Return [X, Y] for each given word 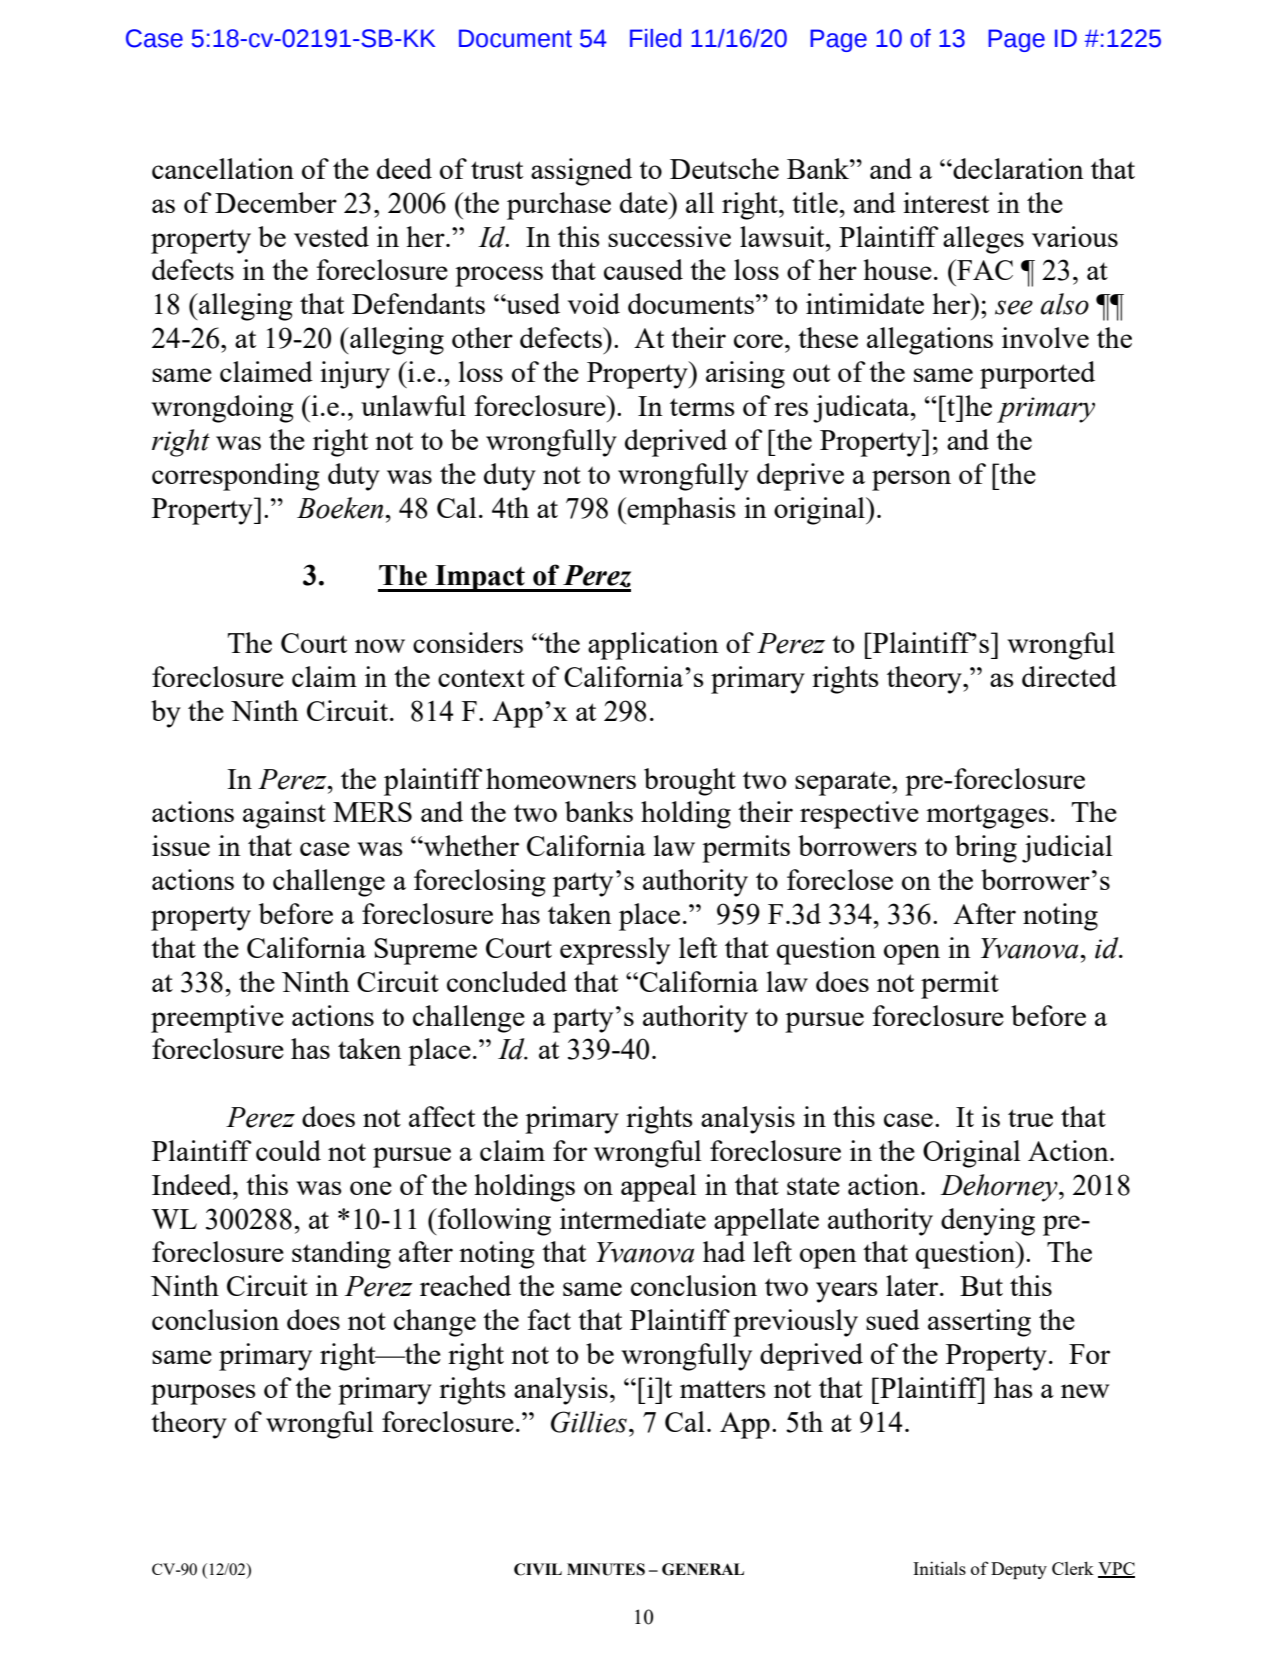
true [1030, 1118]
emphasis [680, 511]
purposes [203, 1394]
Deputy [1019, 1570]
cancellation [223, 168]
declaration [1017, 168]
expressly [615, 951]
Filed [655, 38]
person [911, 480]
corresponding [236, 477]
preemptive [217, 1019]
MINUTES [606, 1569]
